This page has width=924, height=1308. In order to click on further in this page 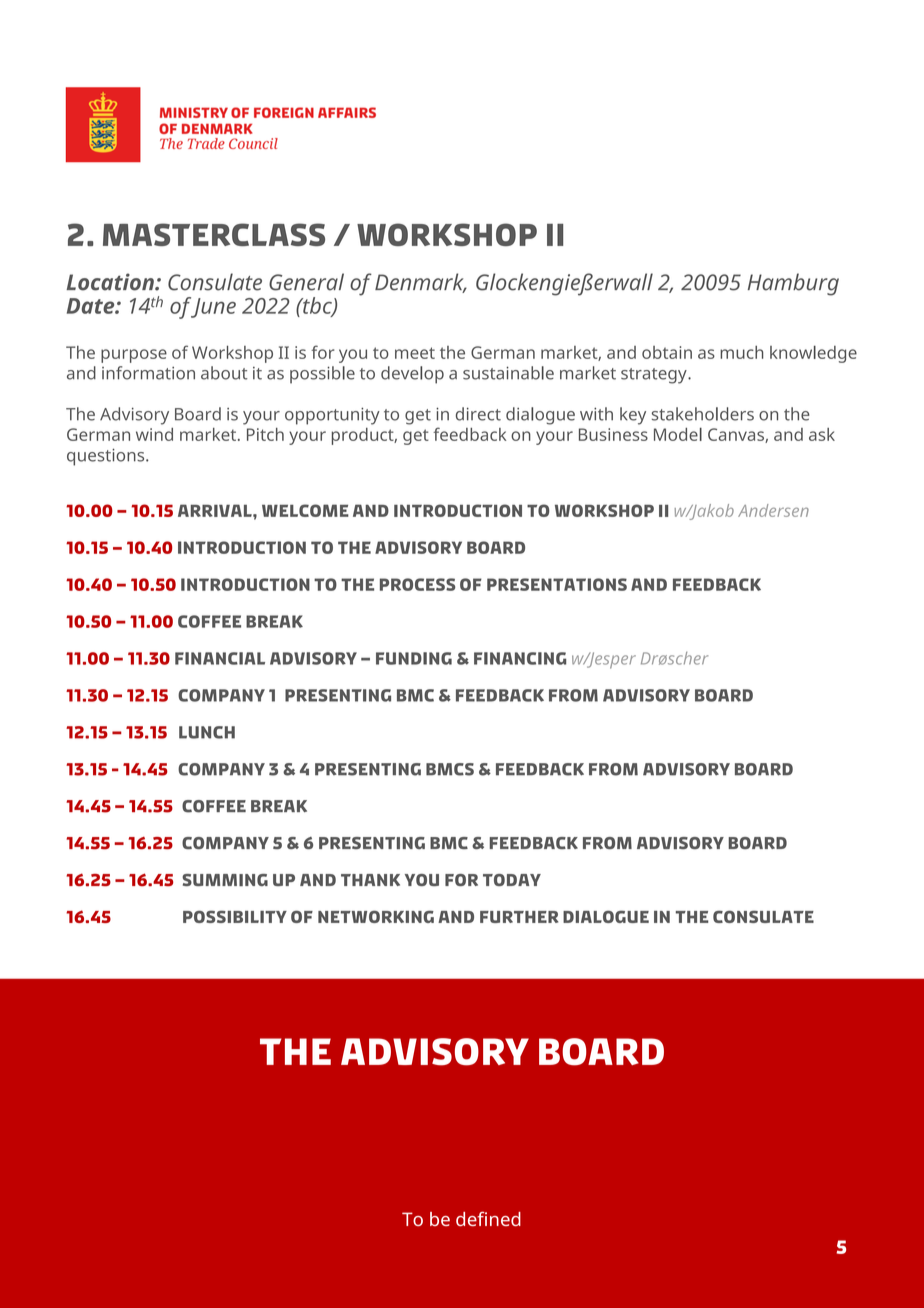, I will do `click(519, 917)`.
